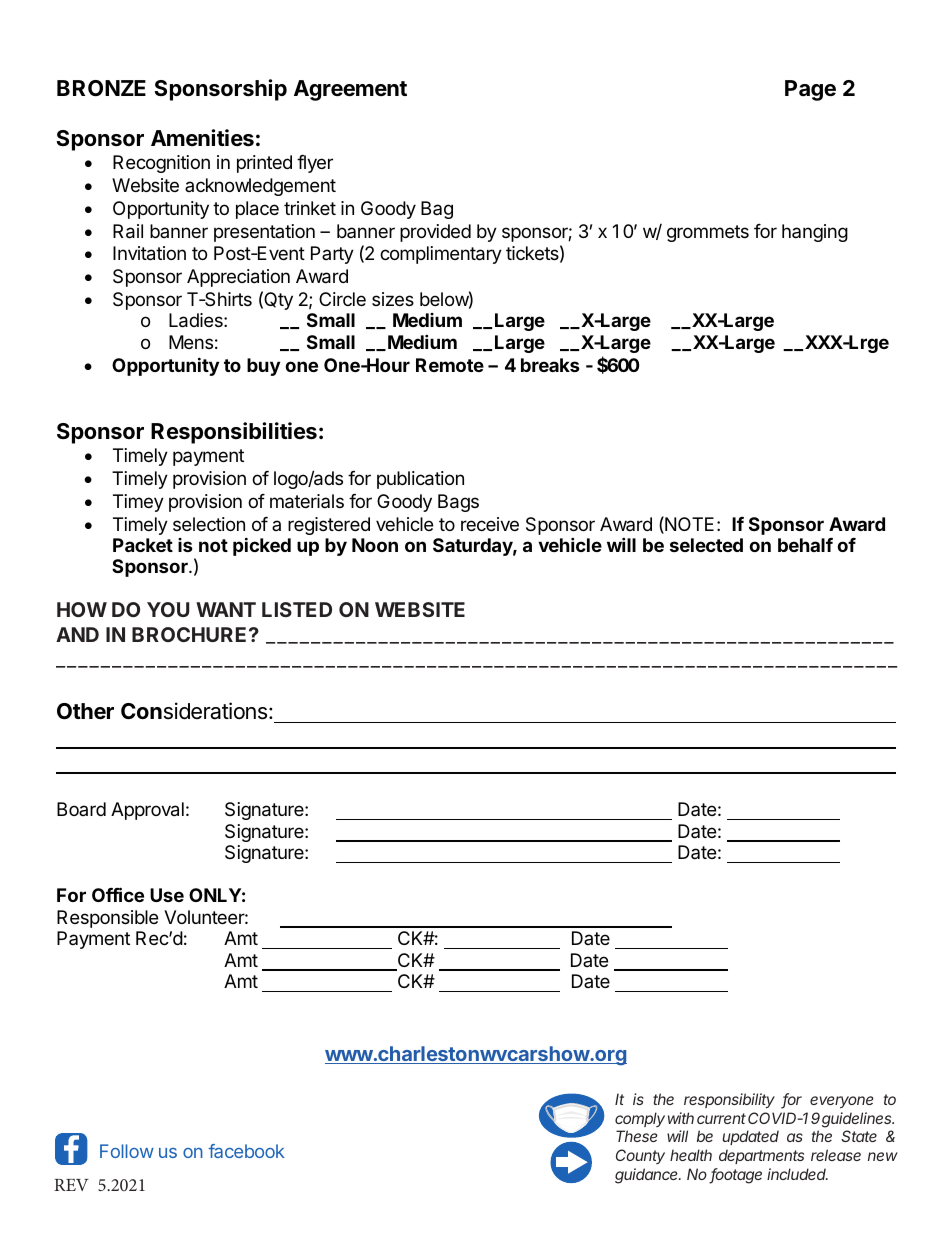 The height and width of the document is (1233, 952). Describe the element at coordinates (640, 1156) in the document. I see `County` at that location.
